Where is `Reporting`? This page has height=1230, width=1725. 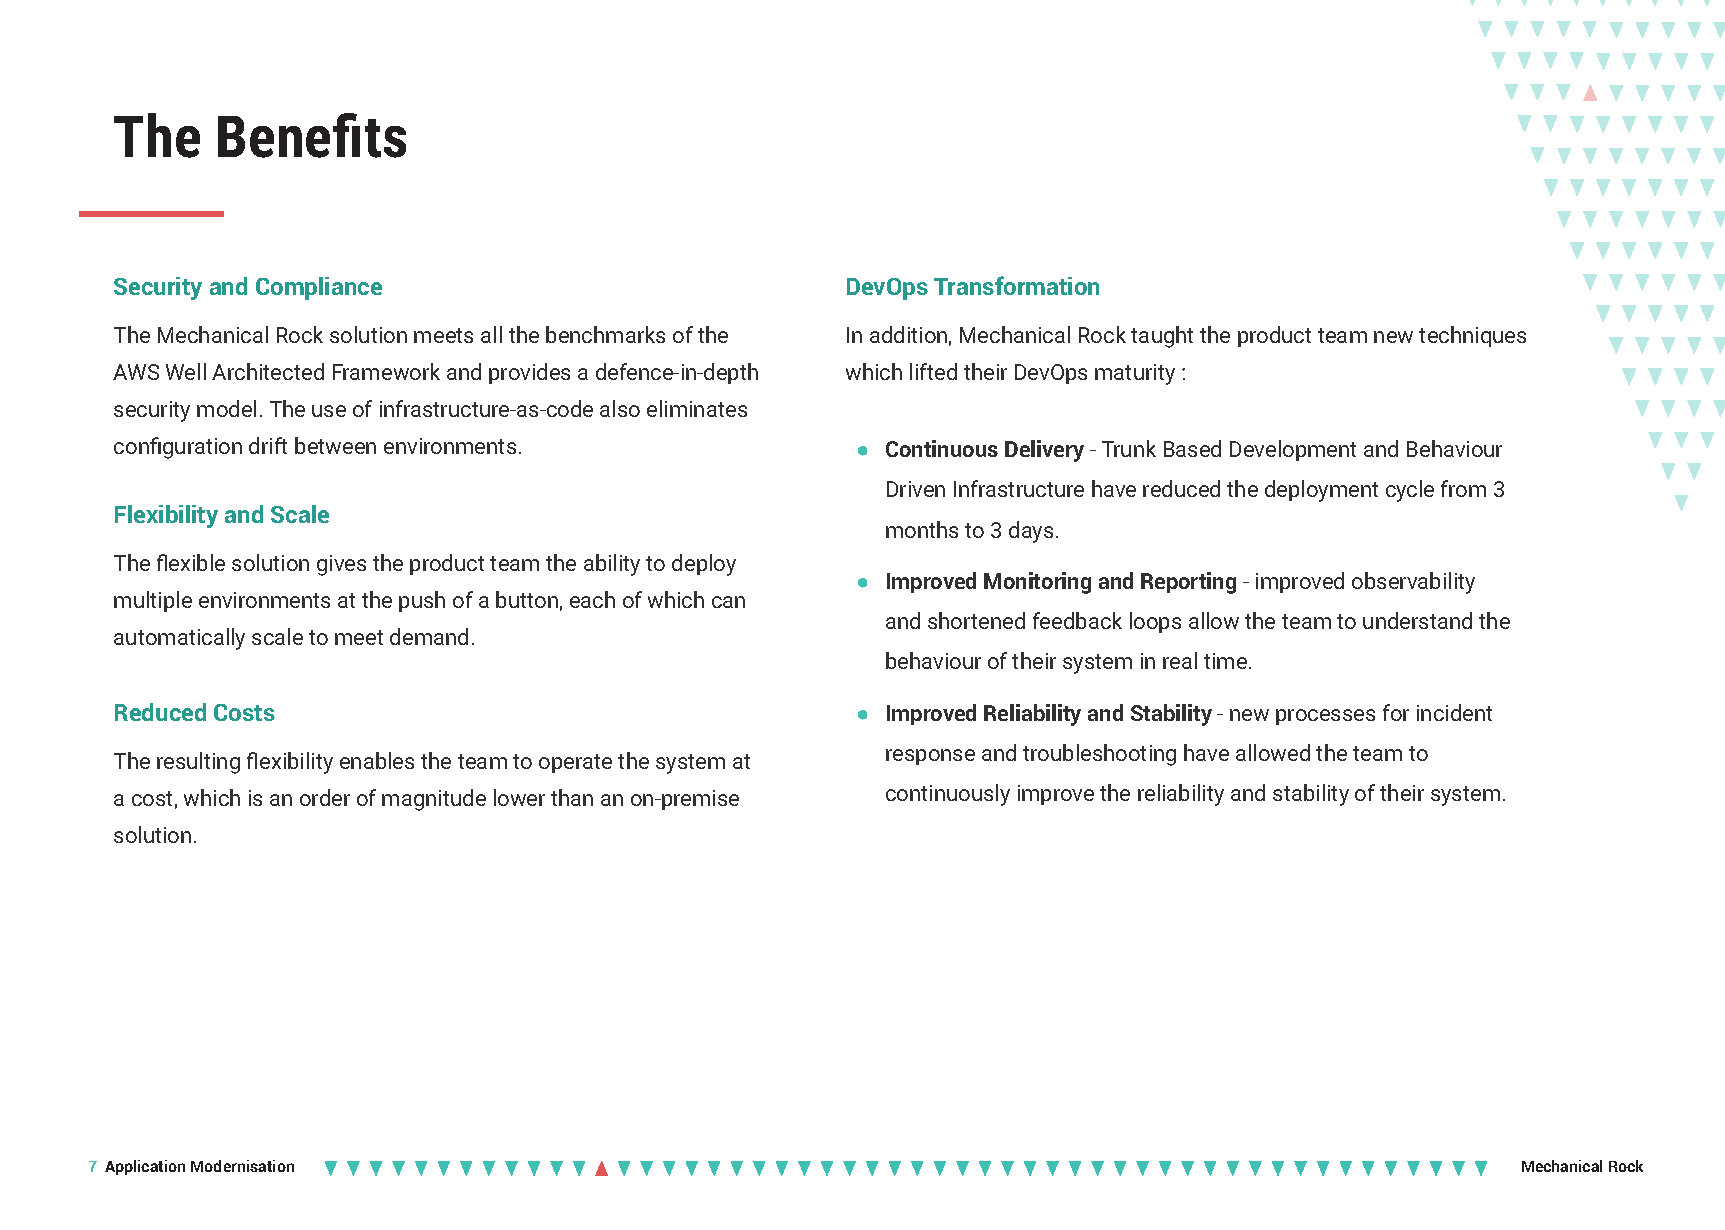
Reporting is located at coordinates (1188, 583).
